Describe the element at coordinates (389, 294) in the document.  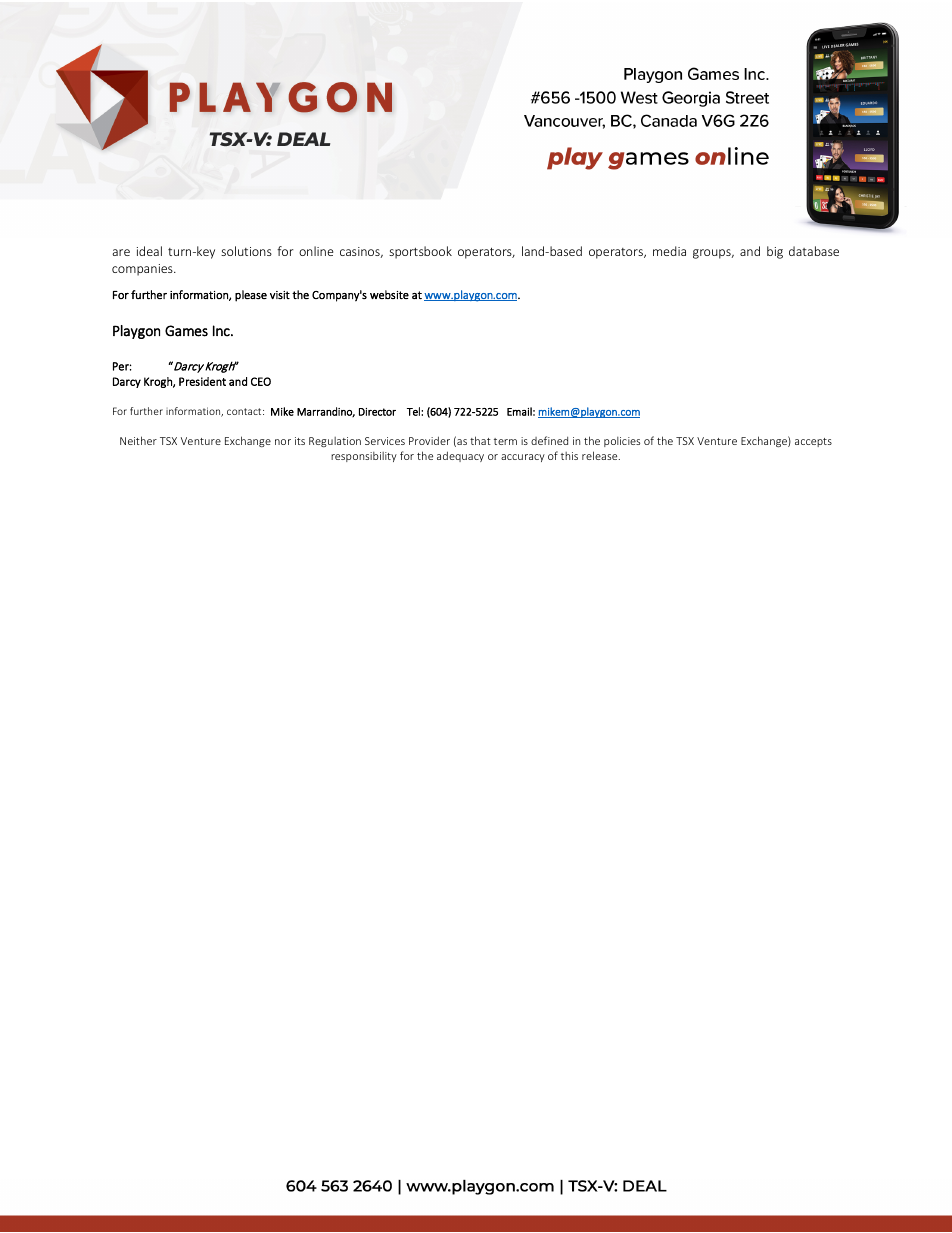
I see `website` at that location.
